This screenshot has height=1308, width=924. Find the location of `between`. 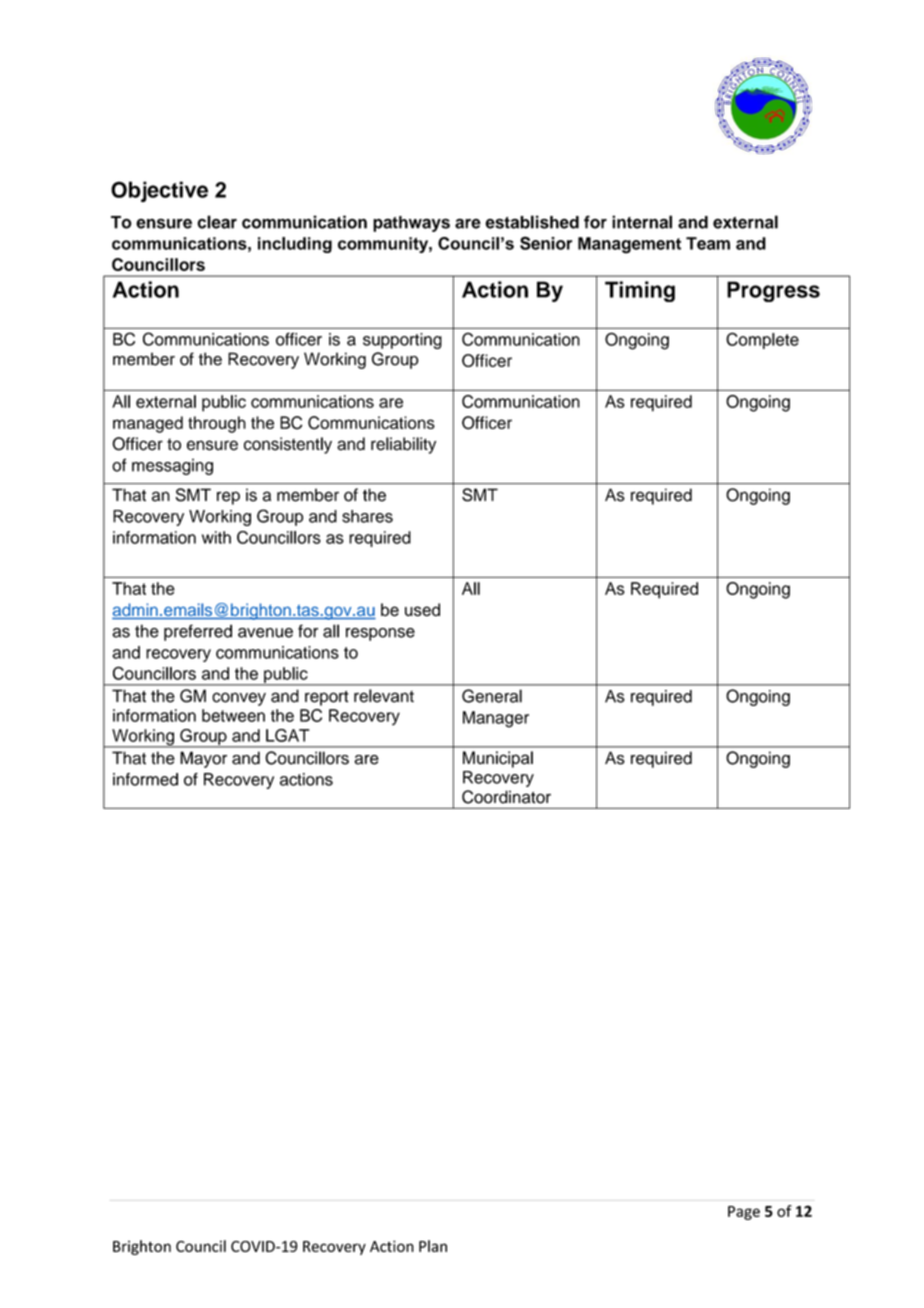

between is located at coordinates (233, 715).
